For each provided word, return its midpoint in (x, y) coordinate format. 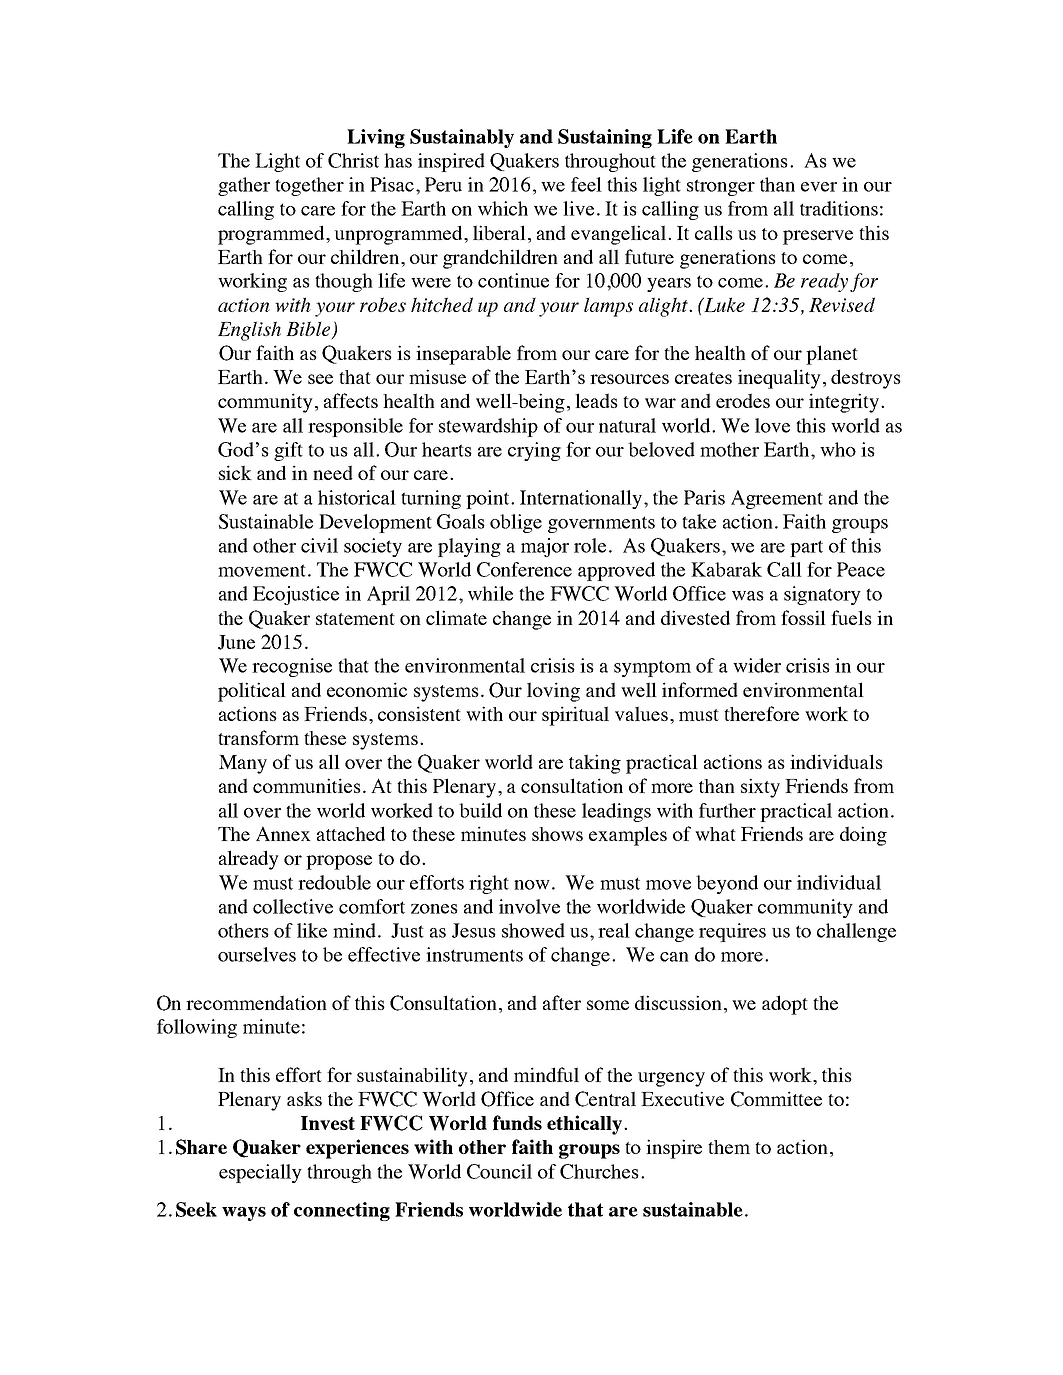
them (729, 1147)
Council (499, 1171)
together (309, 186)
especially (260, 1173)
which (503, 208)
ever (819, 187)
